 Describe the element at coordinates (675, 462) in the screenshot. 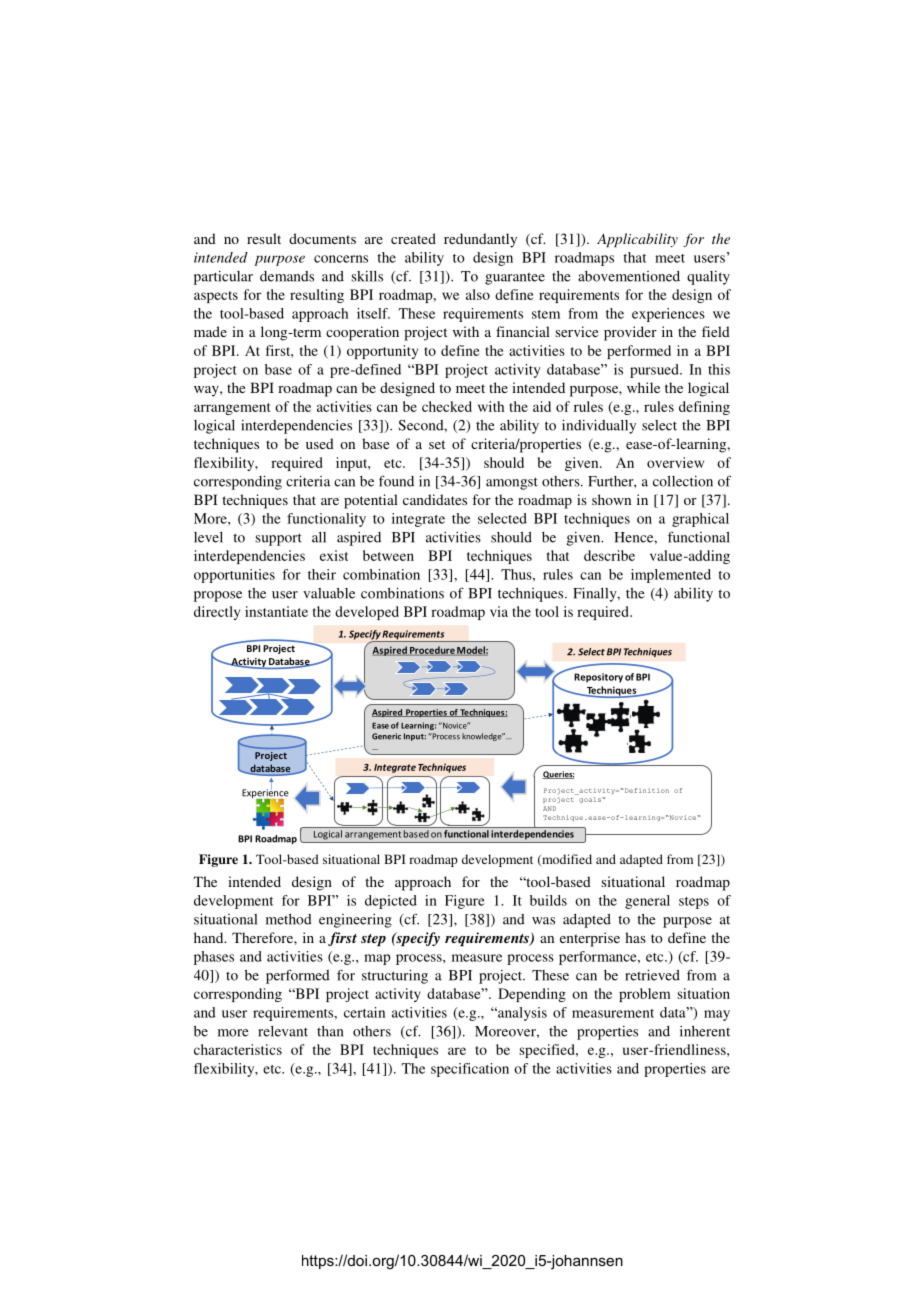

I see `overview` at that location.
